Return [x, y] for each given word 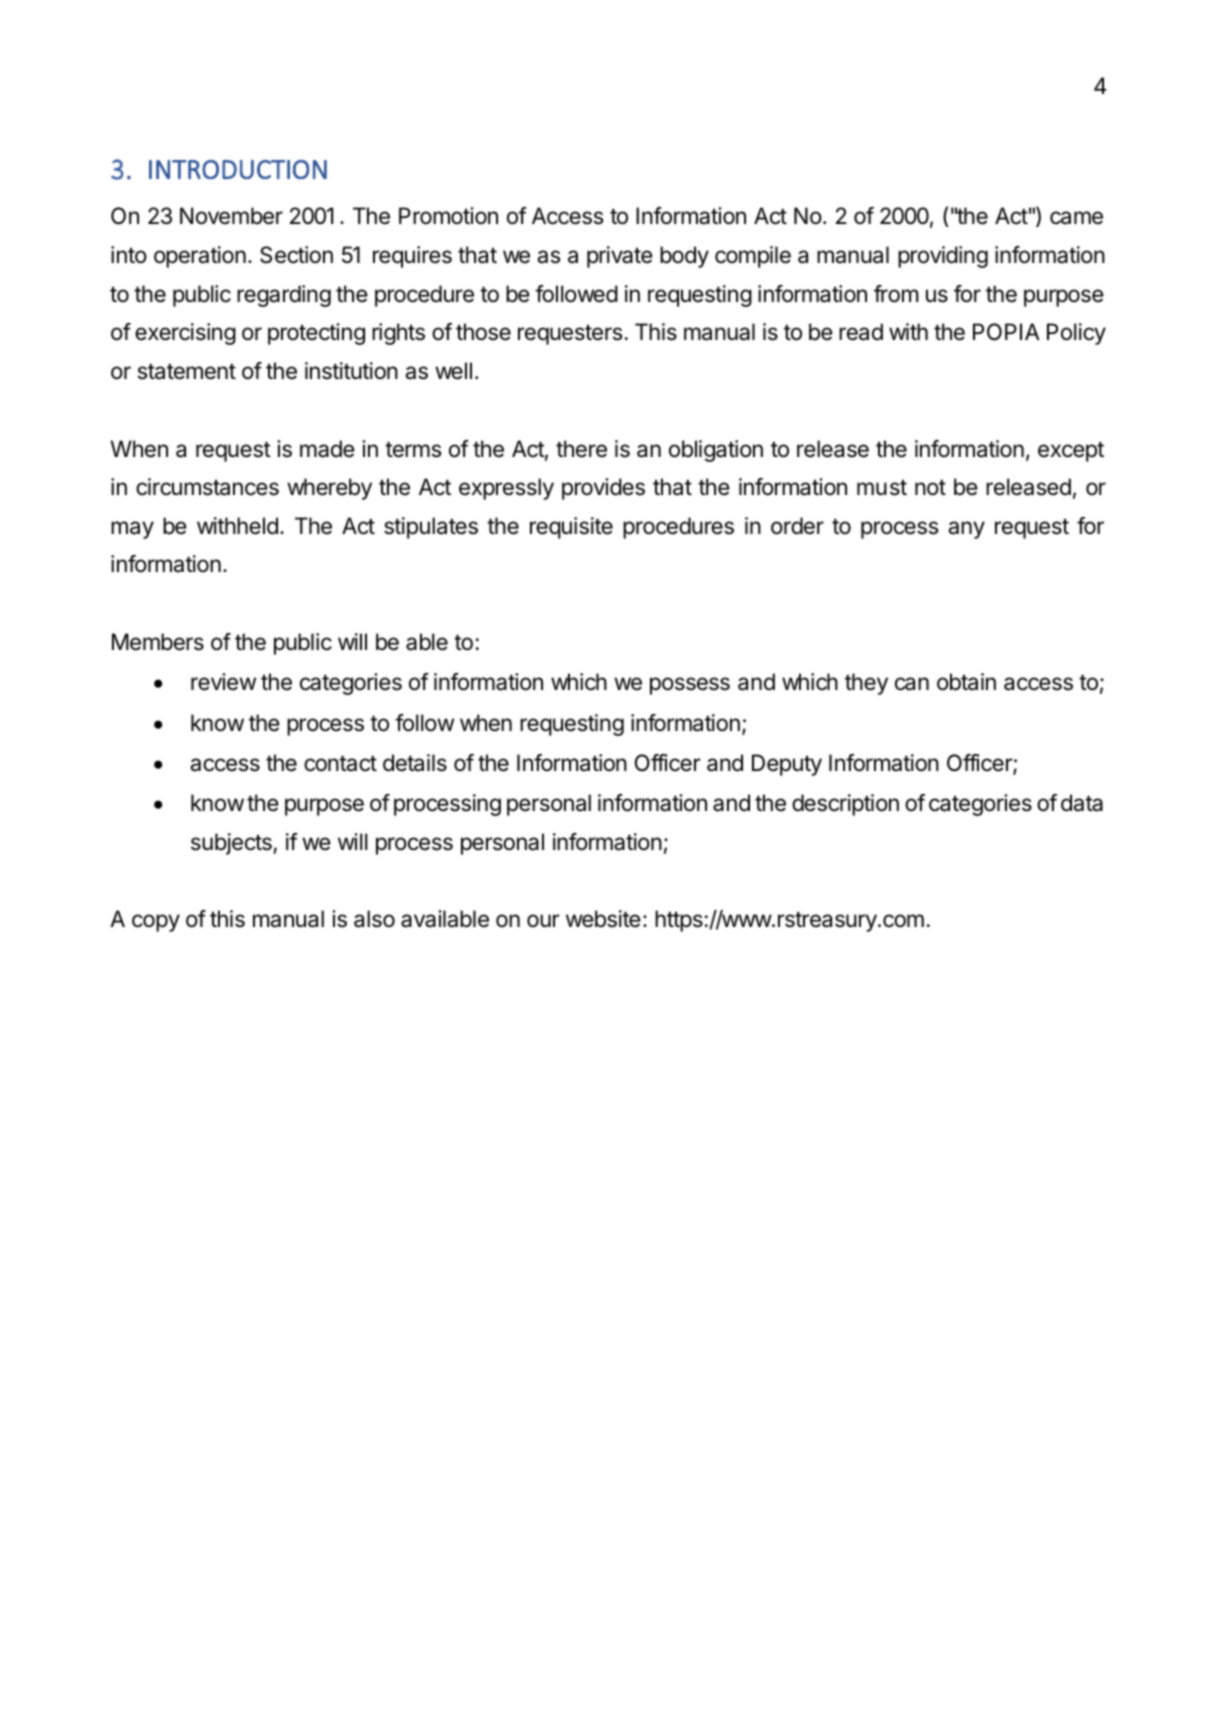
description [845, 805]
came [1076, 218]
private [620, 257]
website [603, 919]
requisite [571, 528]
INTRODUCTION [238, 169]
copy [156, 923]
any [966, 530]
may [132, 530]
